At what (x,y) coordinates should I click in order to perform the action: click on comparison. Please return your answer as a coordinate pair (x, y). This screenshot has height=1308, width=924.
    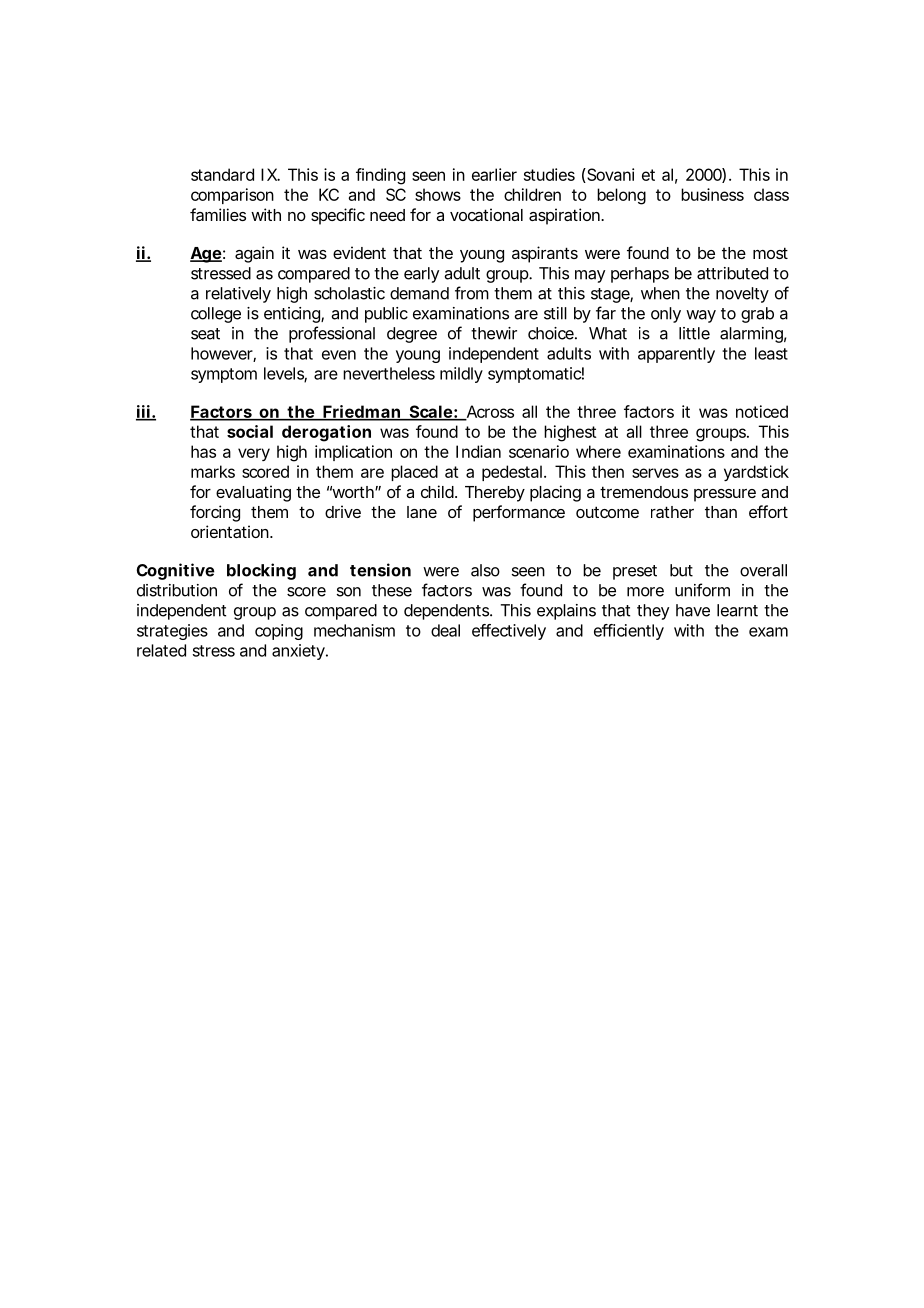
    Looking at the image, I should click on (232, 196).
